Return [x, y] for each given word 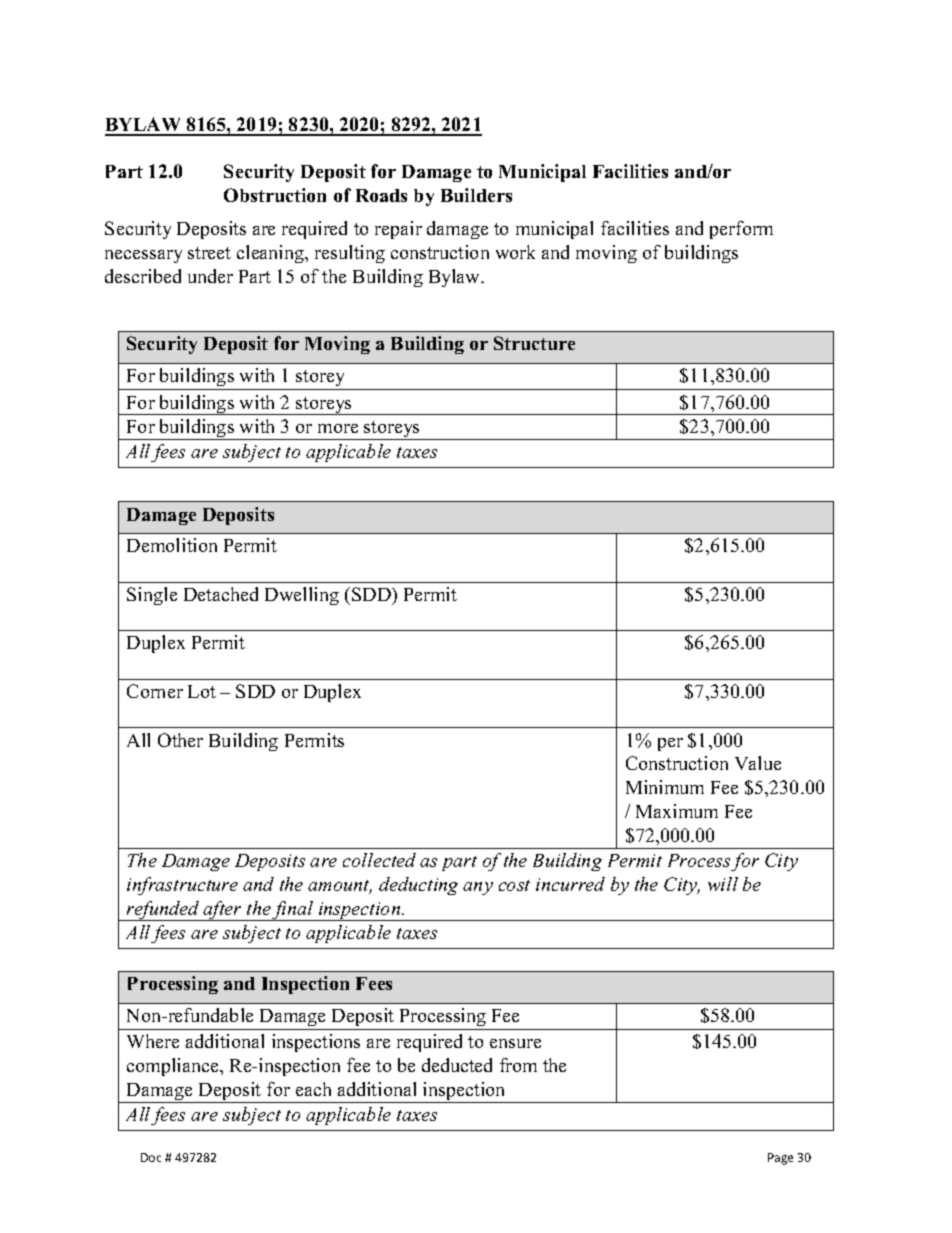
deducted [457, 1065]
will [723, 884]
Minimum [665, 787]
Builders [476, 195]
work [515, 252]
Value [758, 763]
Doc [151, 1157]
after [222, 911]
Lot [202, 691]
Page [780, 1159]
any [478, 888]
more [338, 428]
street [209, 253]
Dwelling [302, 596]
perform [741, 230]
